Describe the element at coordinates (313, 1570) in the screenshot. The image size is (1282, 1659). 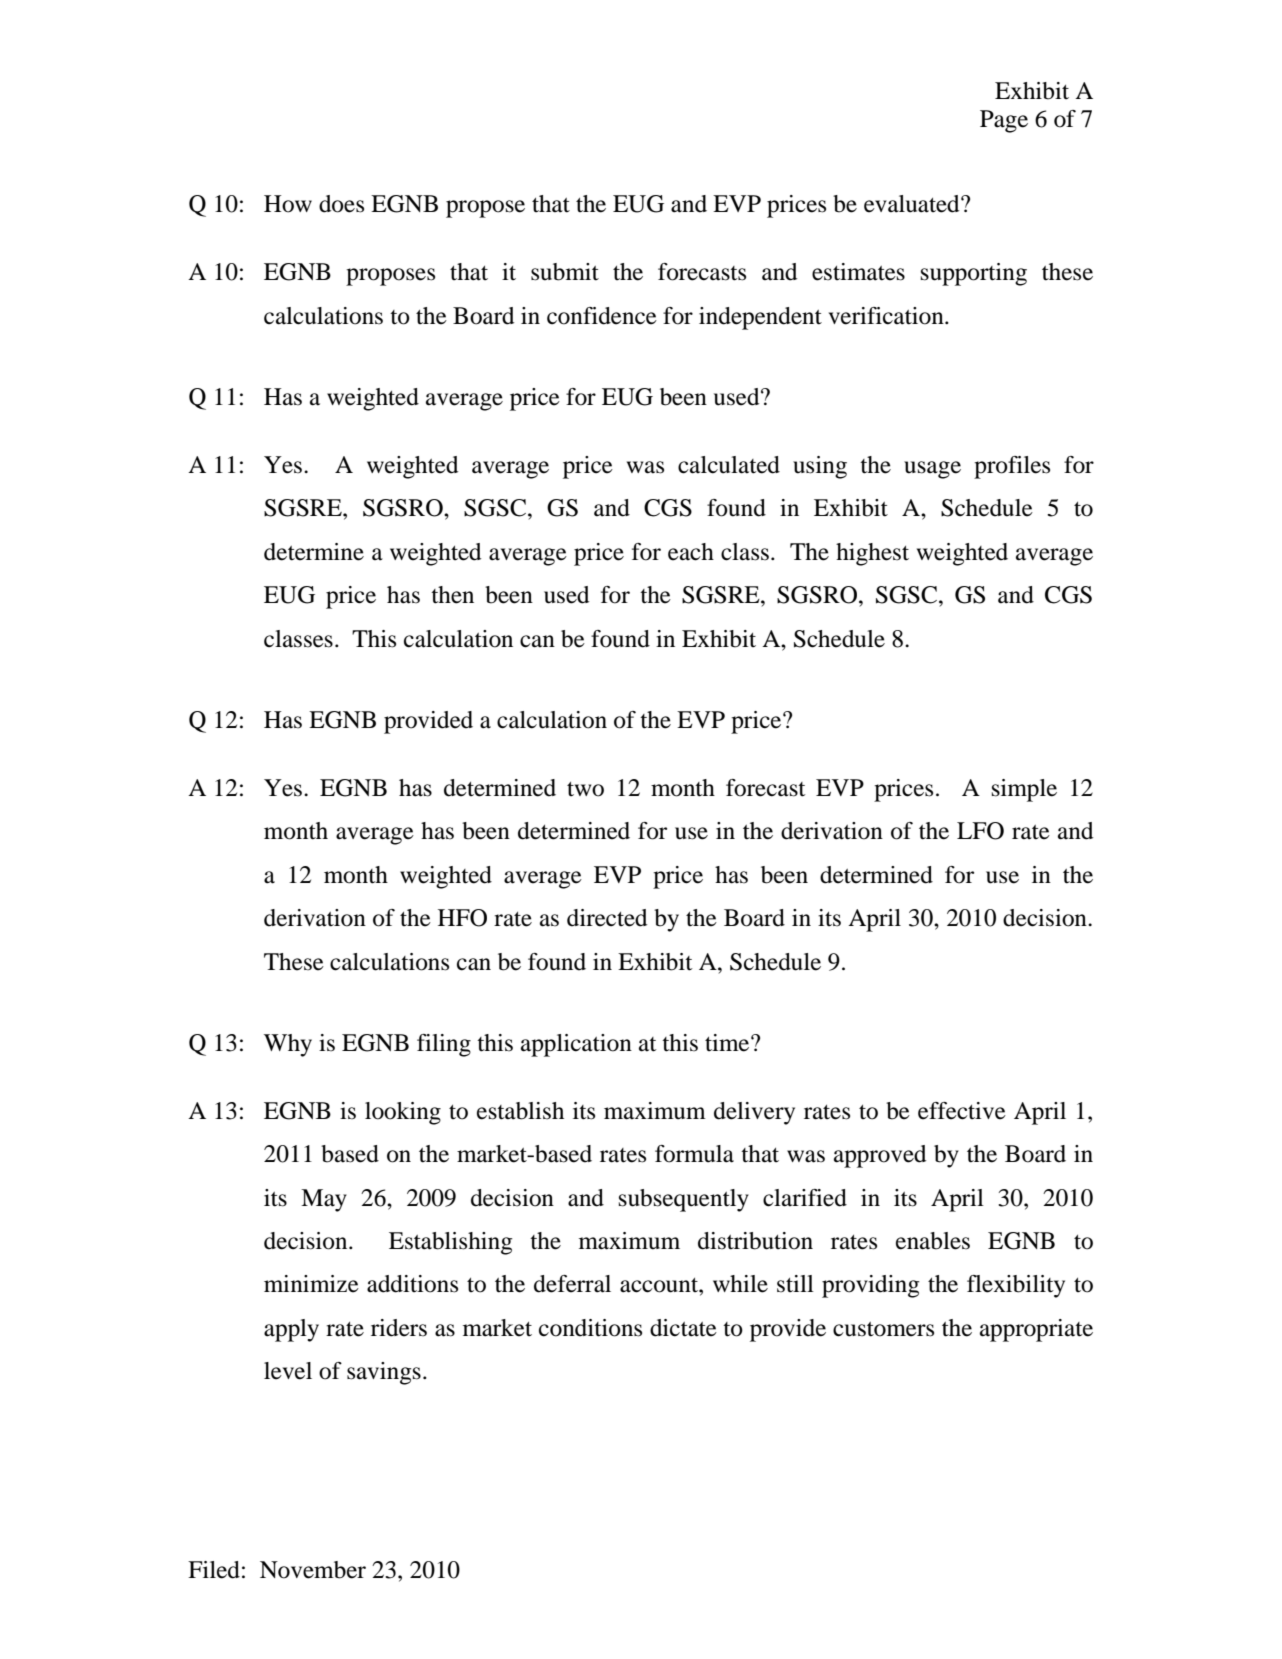
I see `November` at that location.
